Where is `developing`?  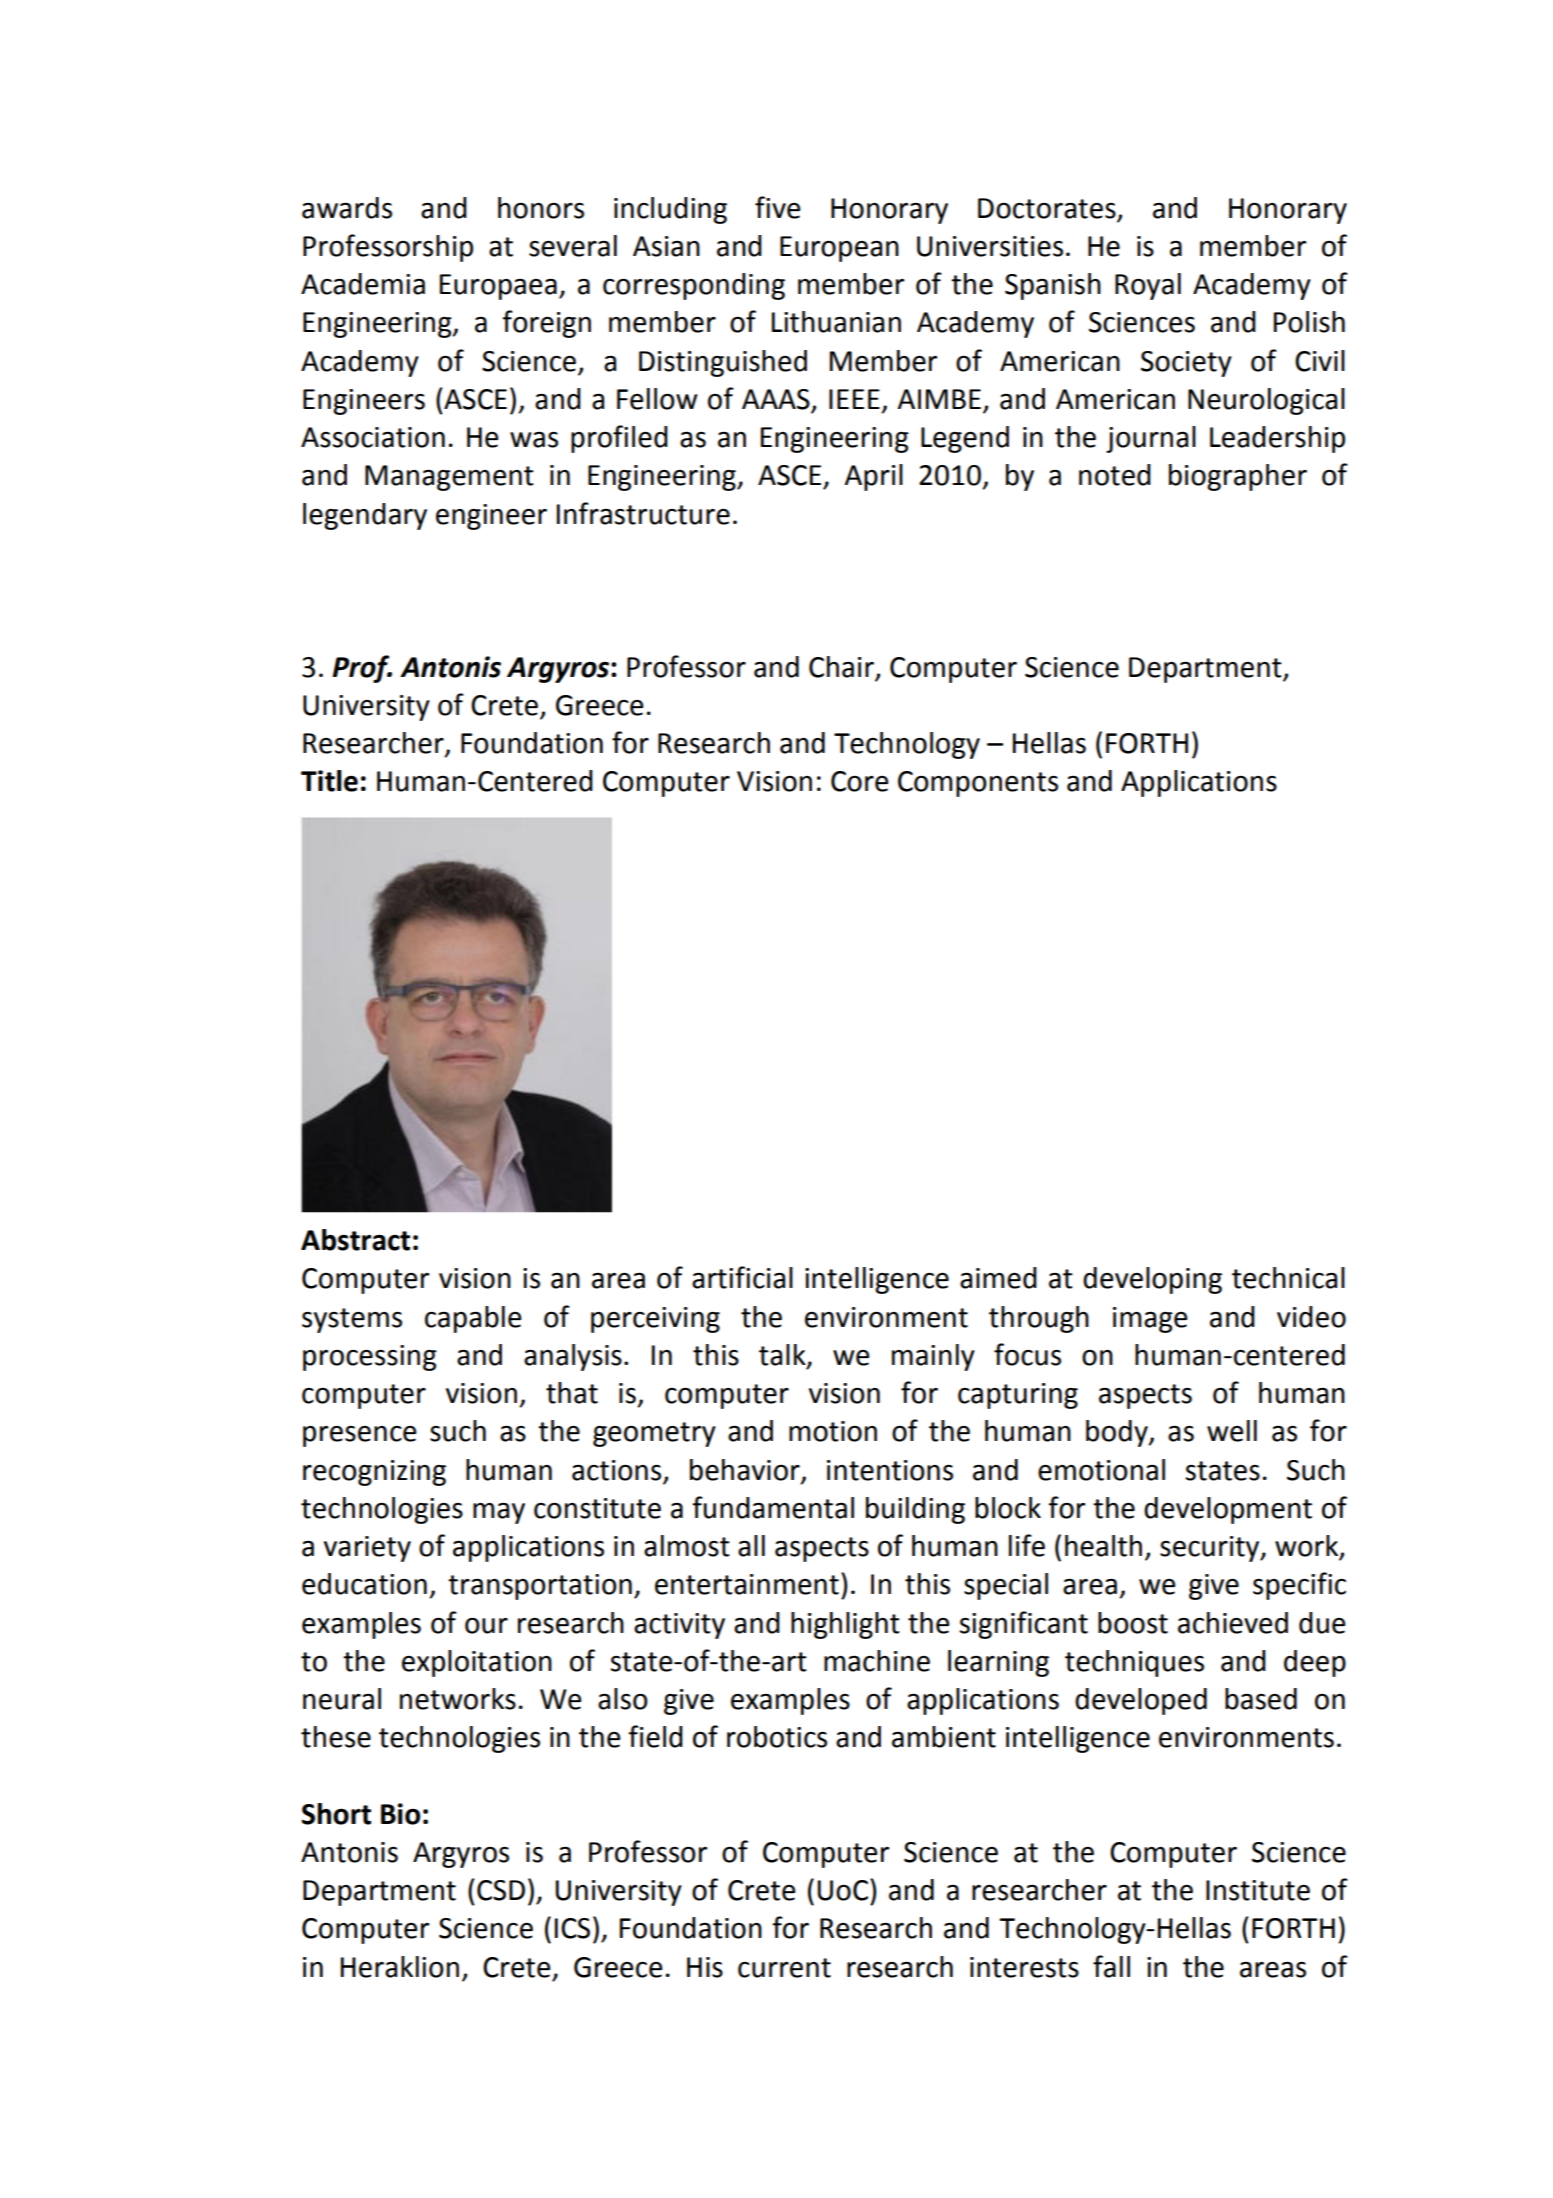
developing is located at coordinates (1152, 1280).
